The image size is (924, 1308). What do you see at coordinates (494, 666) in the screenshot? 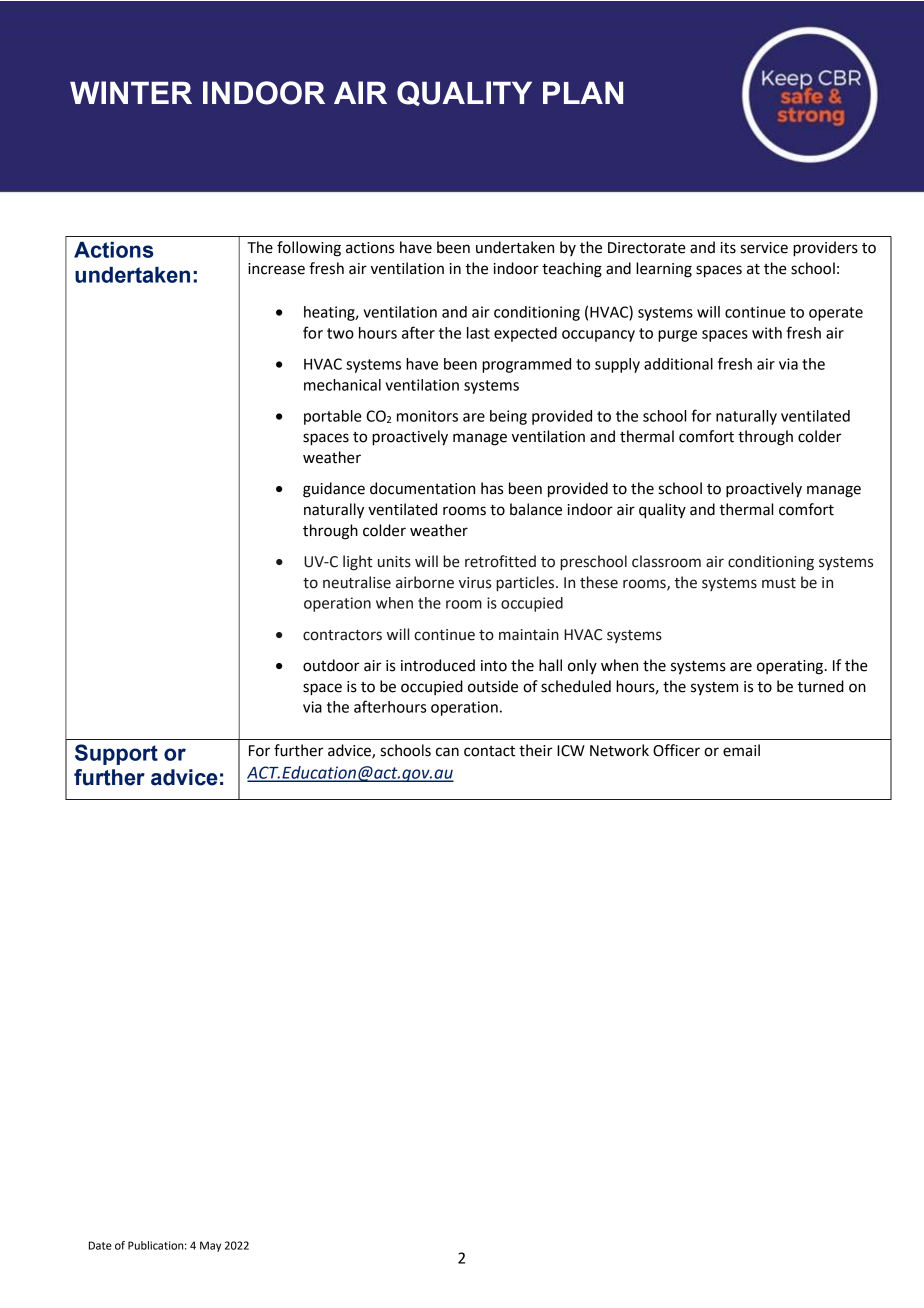
I see `into` at bounding box center [494, 666].
